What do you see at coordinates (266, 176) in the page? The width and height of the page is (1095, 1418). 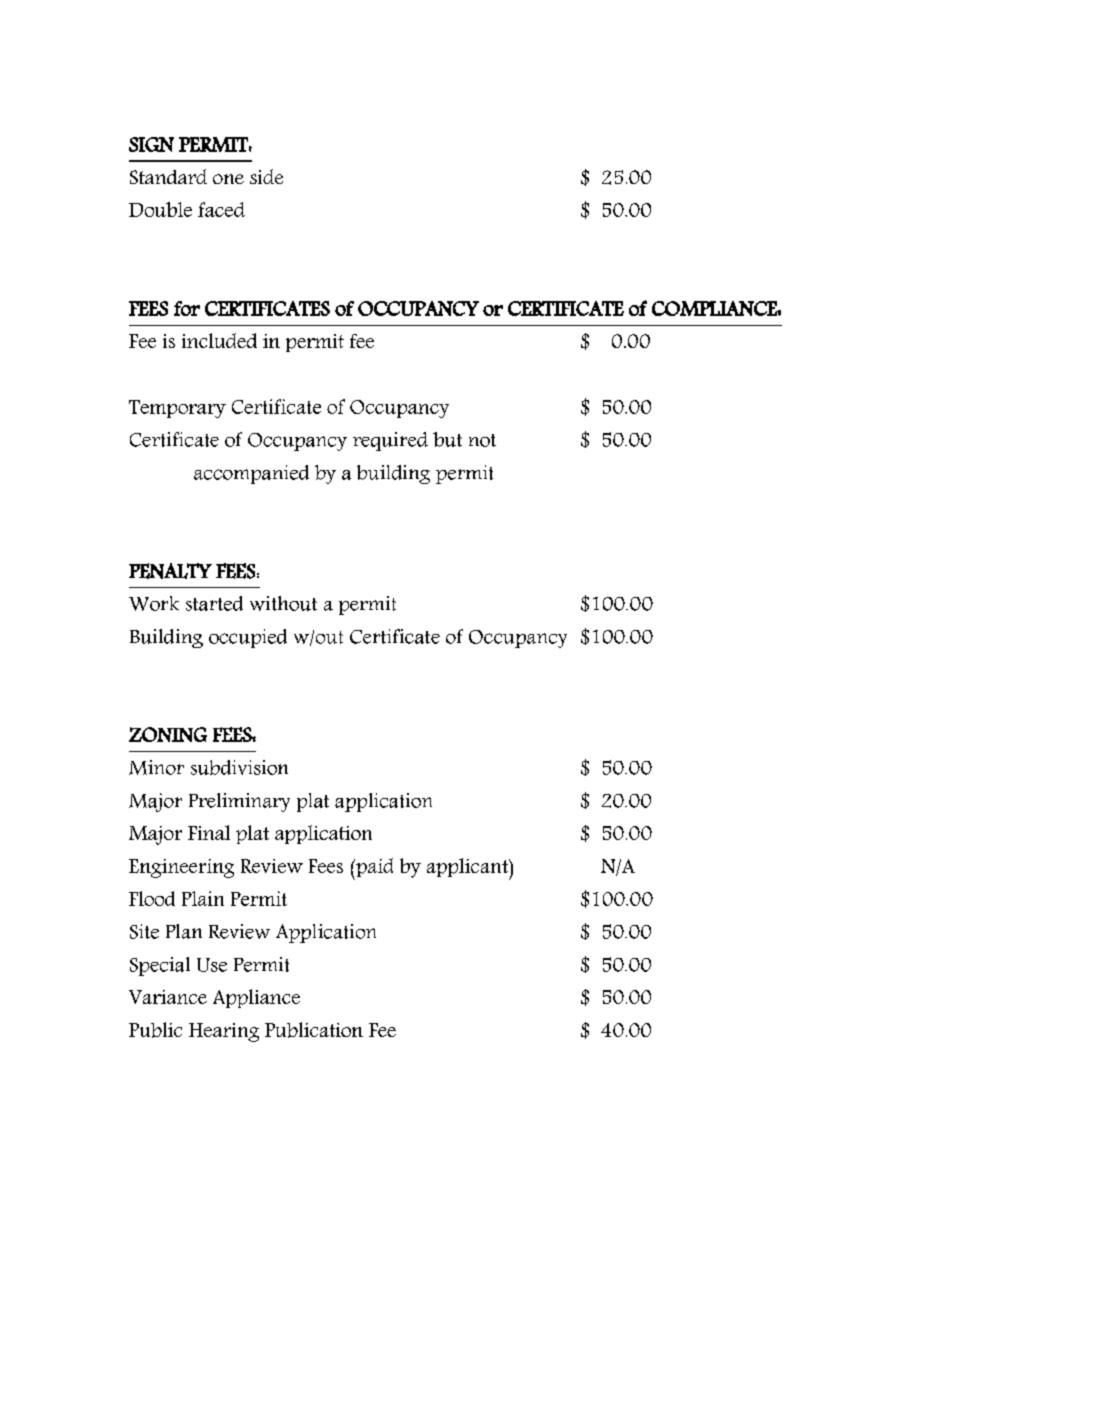 I see `side` at bounding box center [266, 176].
